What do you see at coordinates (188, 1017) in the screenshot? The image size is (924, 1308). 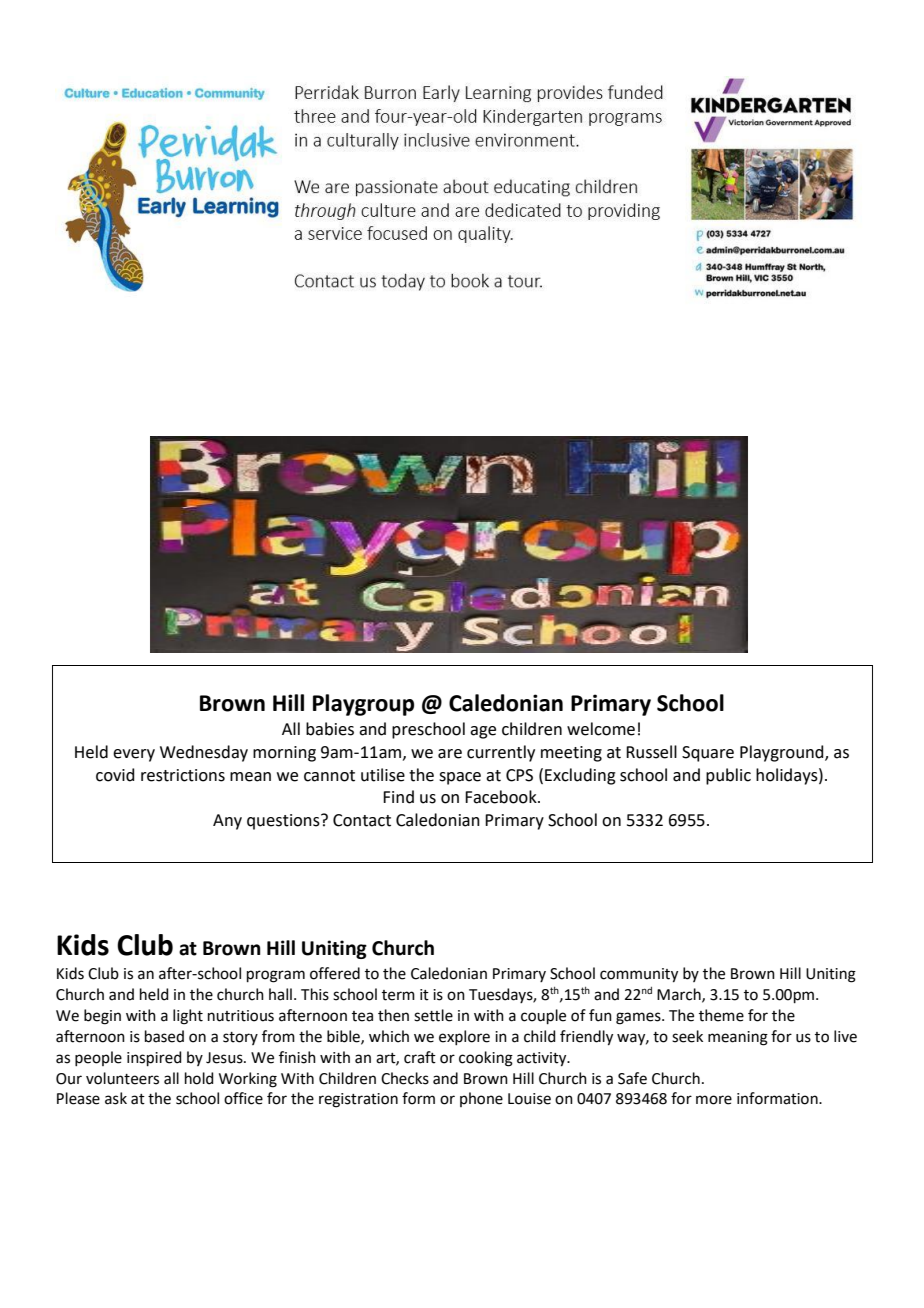 I see `light` at bounding box center [188, 1017].
